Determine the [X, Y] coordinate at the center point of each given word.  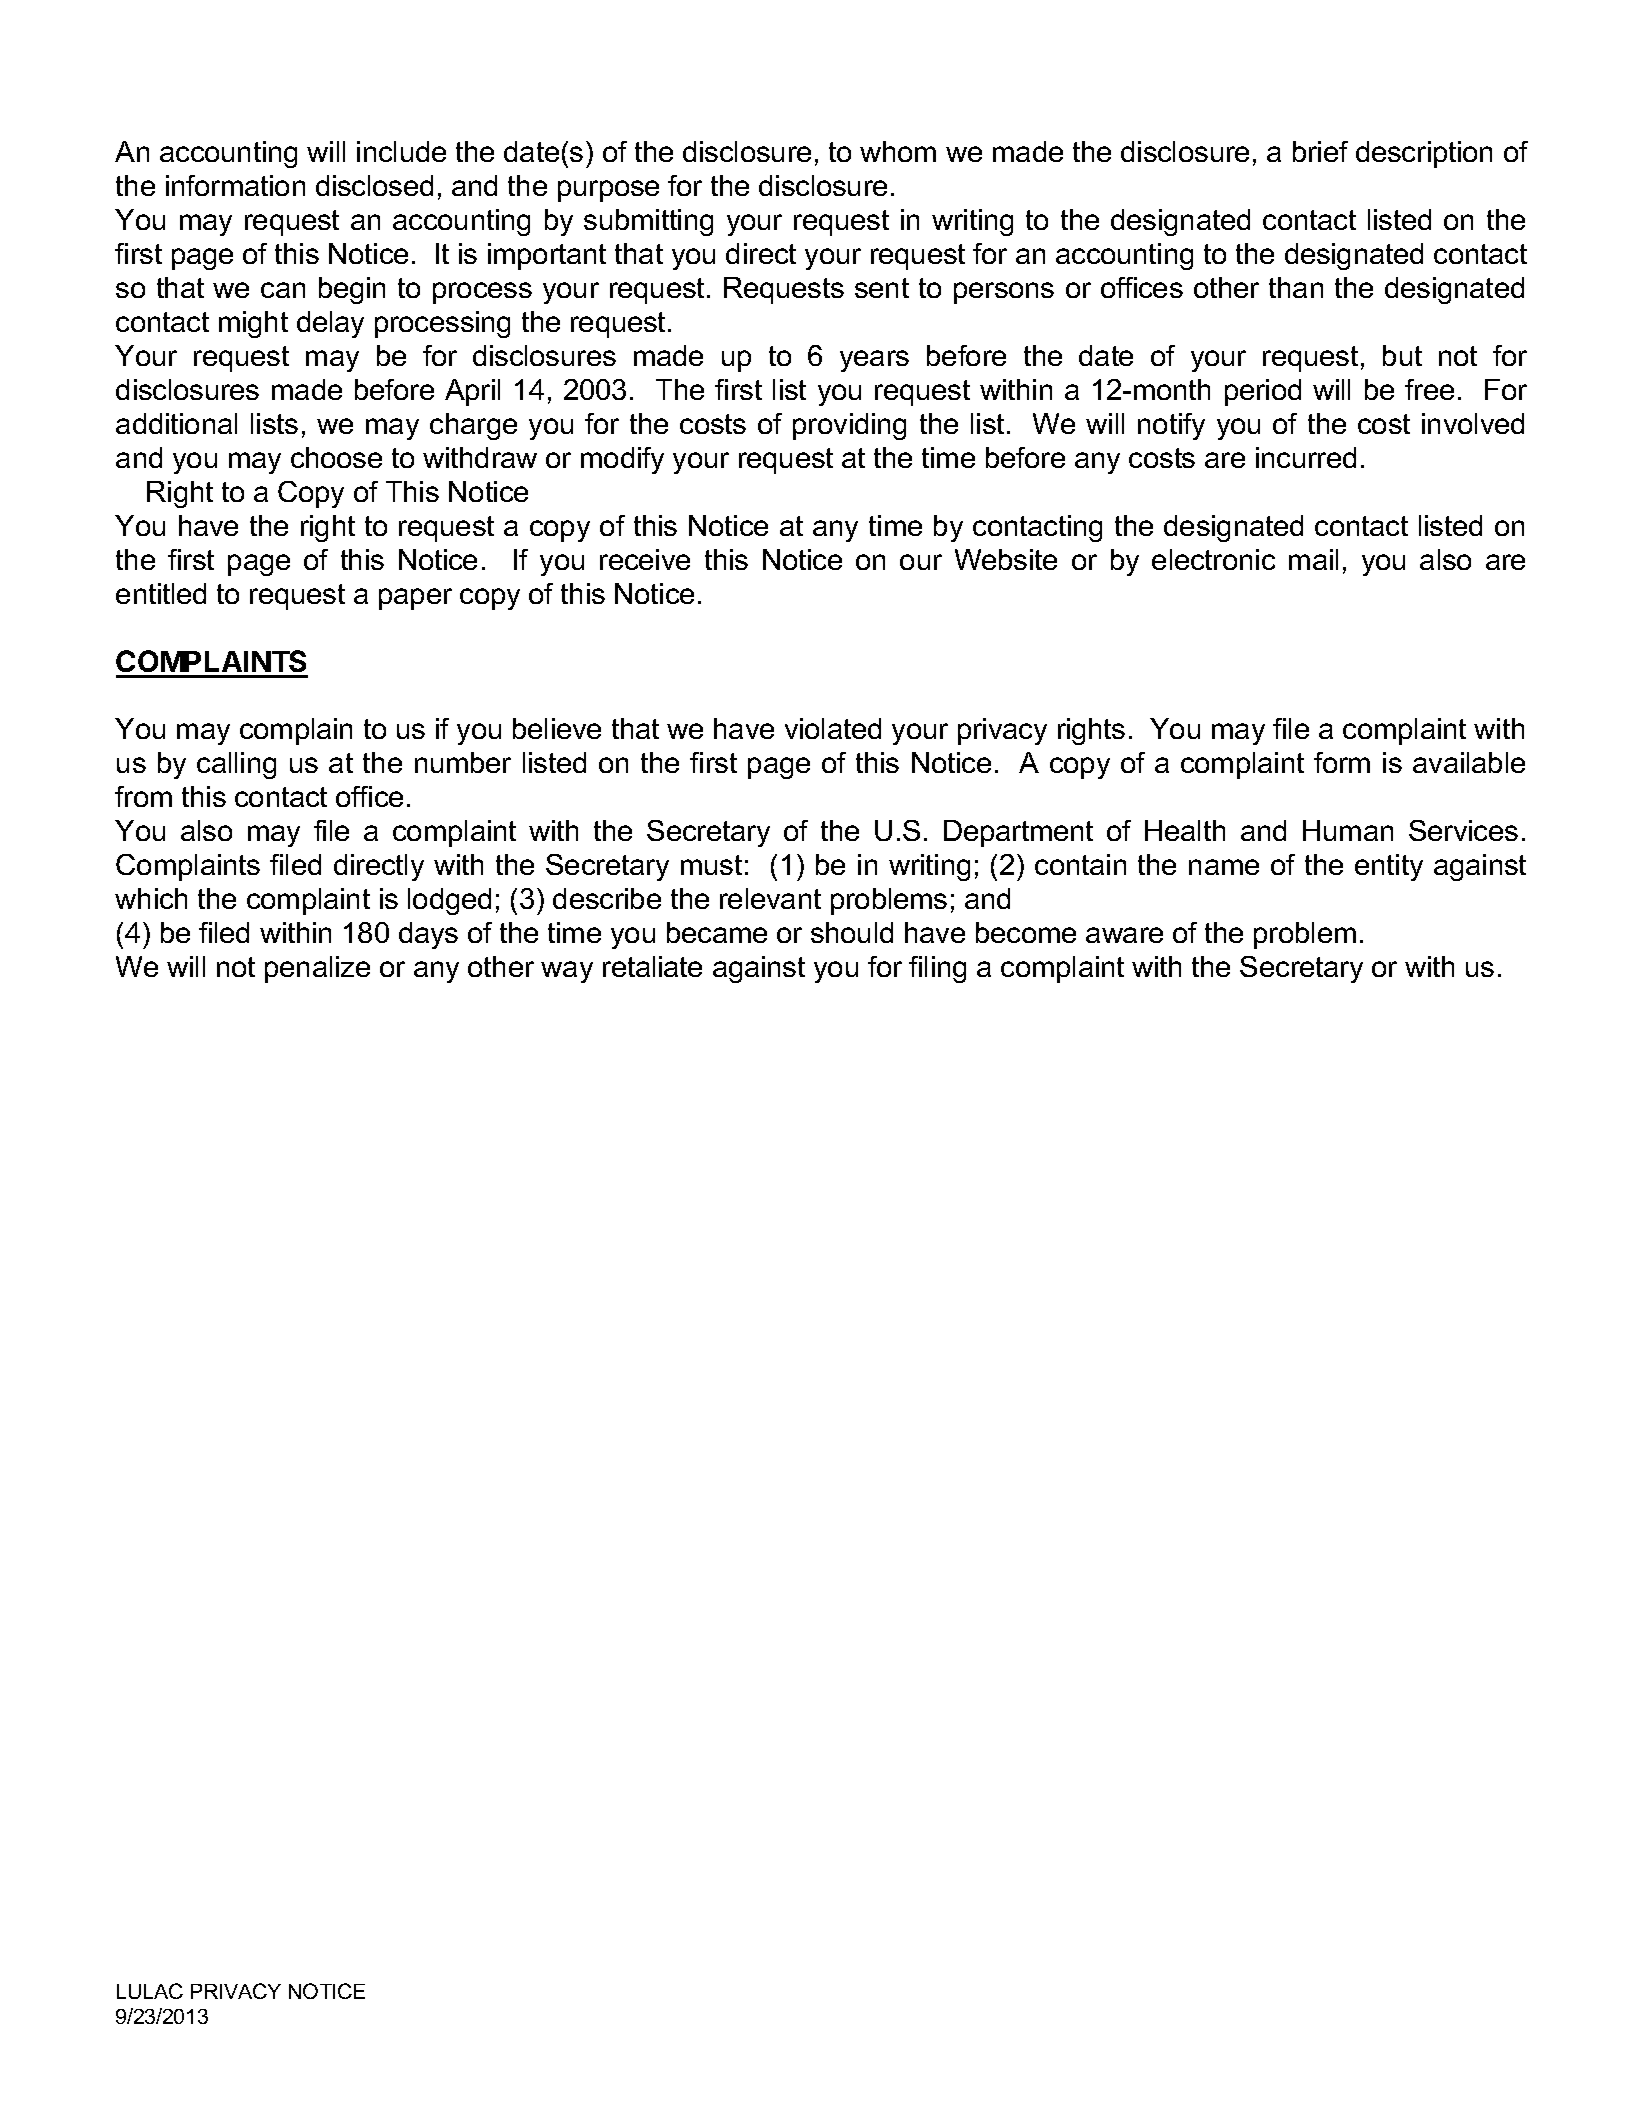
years [874, 361]
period [1263, 392]
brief [1320, 151]
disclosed [374, 185]
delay [330, 324]
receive [645, 559]
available [1469, 762]
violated [833, 728]
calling [236, 765]
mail [1313, 559]
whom [898, 151]
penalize [317, 969]
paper [415, 599]
